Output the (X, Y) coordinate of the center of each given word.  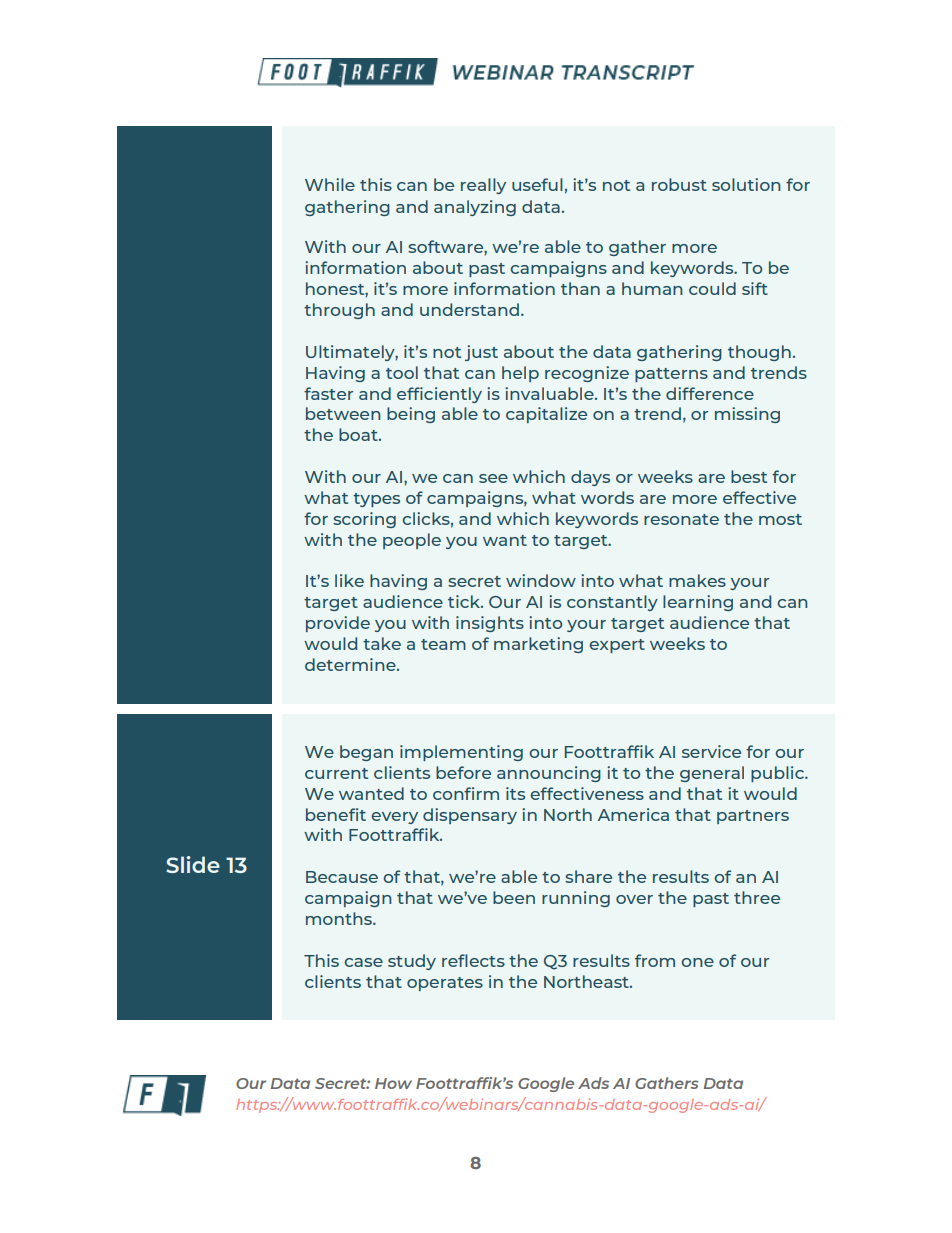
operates (445, 984)
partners (753, 817)
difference (710, 393)
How (393, 1083)
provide (338, 624)
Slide (193, 864)
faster (328, 393)
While (330, 184)
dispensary (470, 816)
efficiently (439, 395)
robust (679, 184)
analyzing (475, 208)
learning (698, 603)
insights (490, 624)
